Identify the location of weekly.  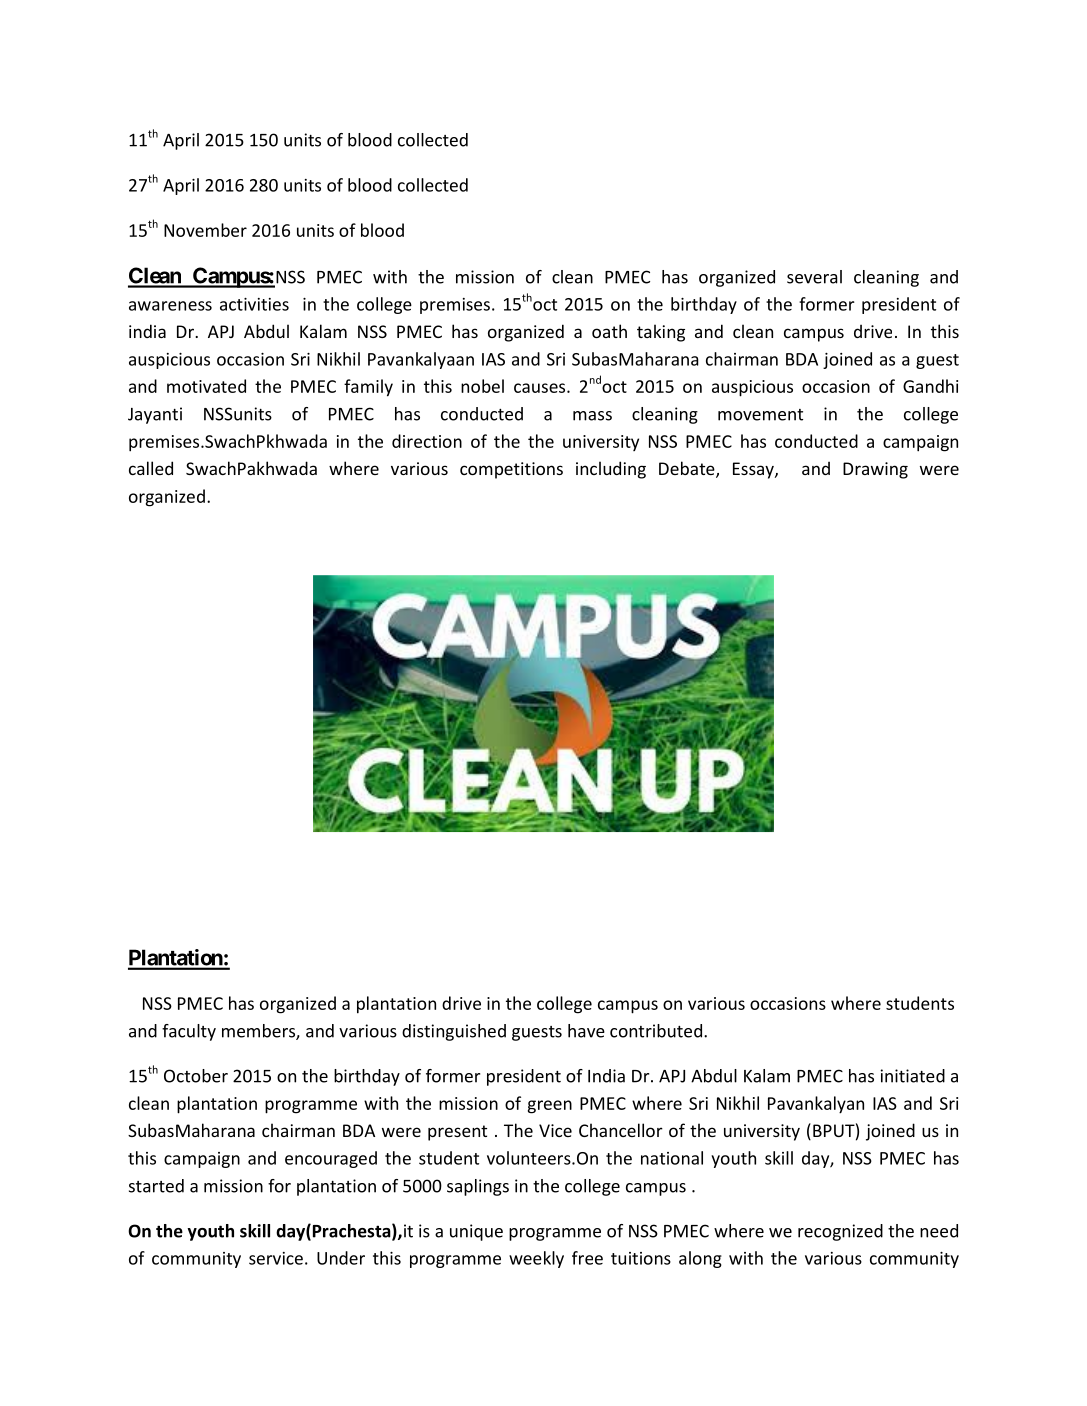
(536, 1259).
